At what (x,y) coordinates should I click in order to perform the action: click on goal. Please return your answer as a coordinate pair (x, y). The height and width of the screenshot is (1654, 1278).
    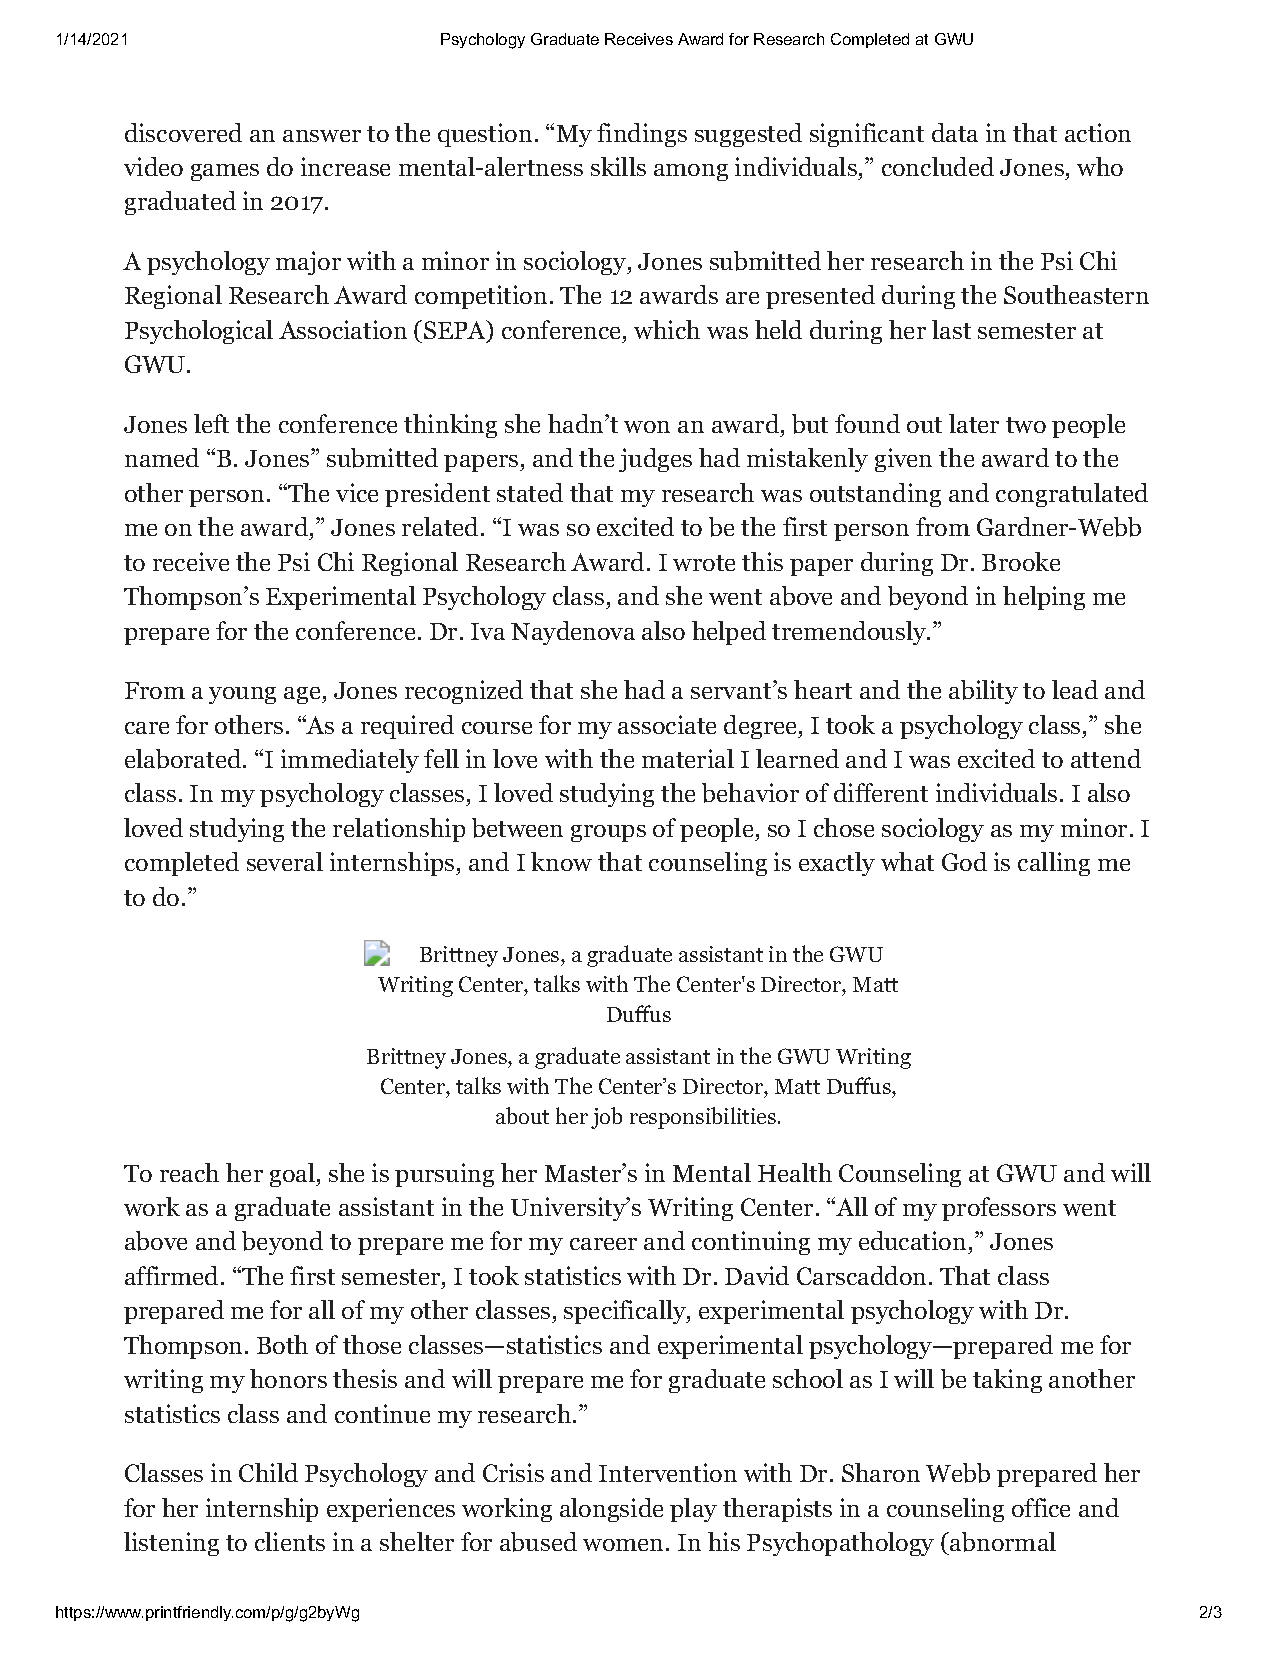
    Looking at the image, I should click on (293, 1175).
